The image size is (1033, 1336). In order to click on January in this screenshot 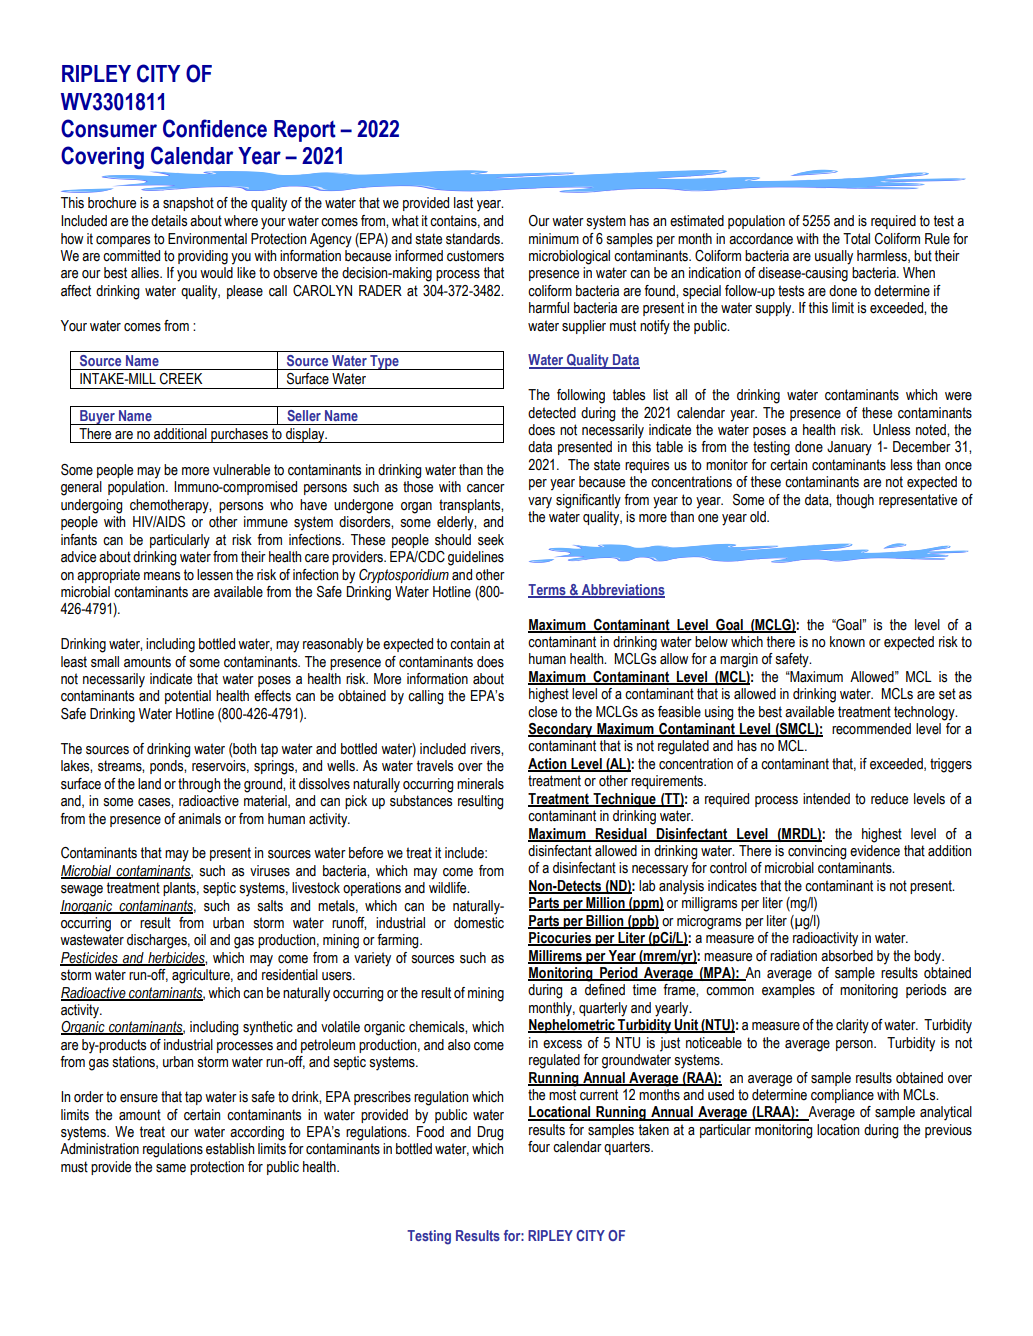, I will do `click(849, 448)`.
